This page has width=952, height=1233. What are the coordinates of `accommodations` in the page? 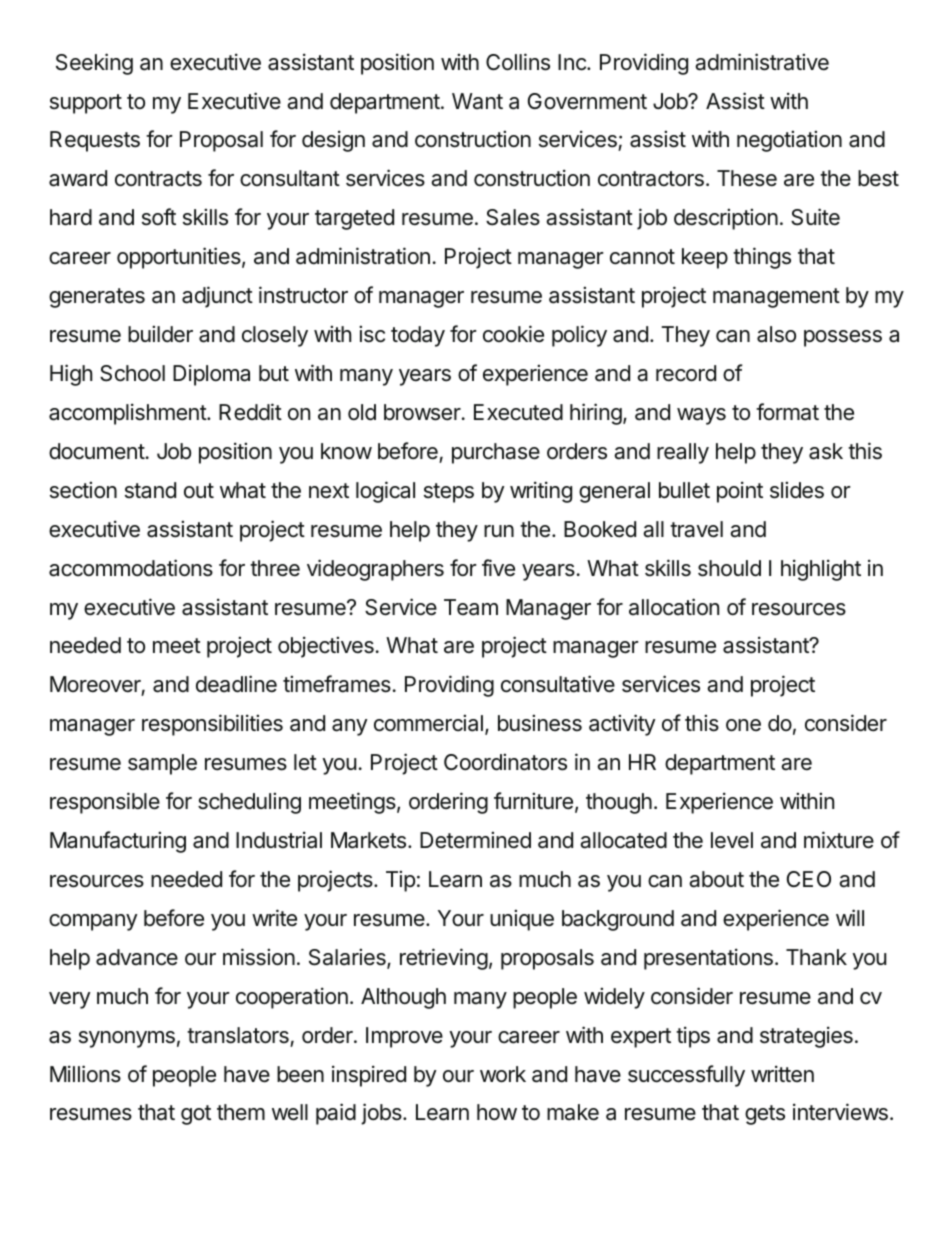 It's located at (131, 568).
